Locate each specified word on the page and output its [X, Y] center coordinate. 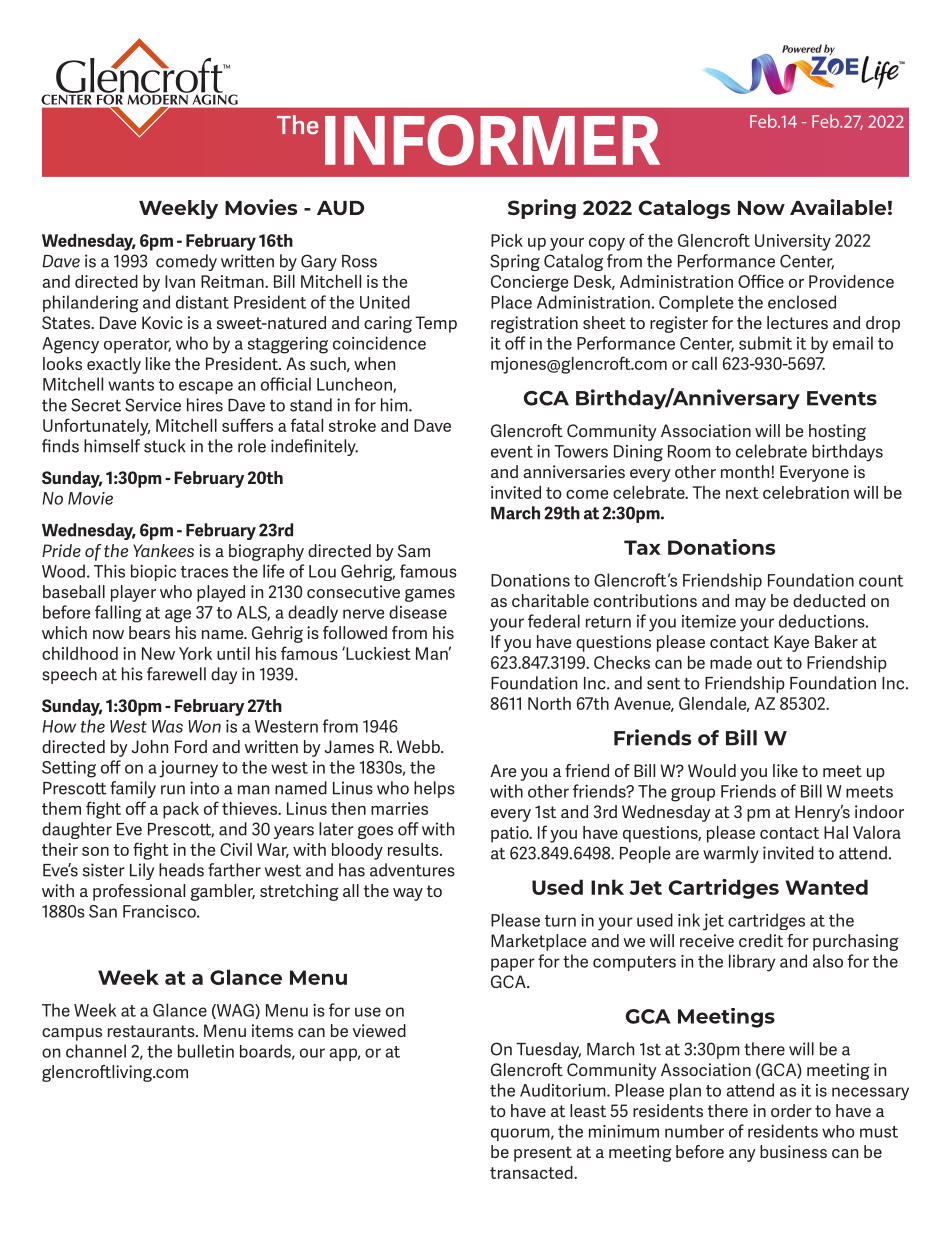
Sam [414, 550]
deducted [829, 600]
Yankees [163, 550]
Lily [142, 871]
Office [761, 281]
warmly [731, 854]
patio [511, 834]
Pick [507, 240]
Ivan [180, 281]
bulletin [206, 1051]
